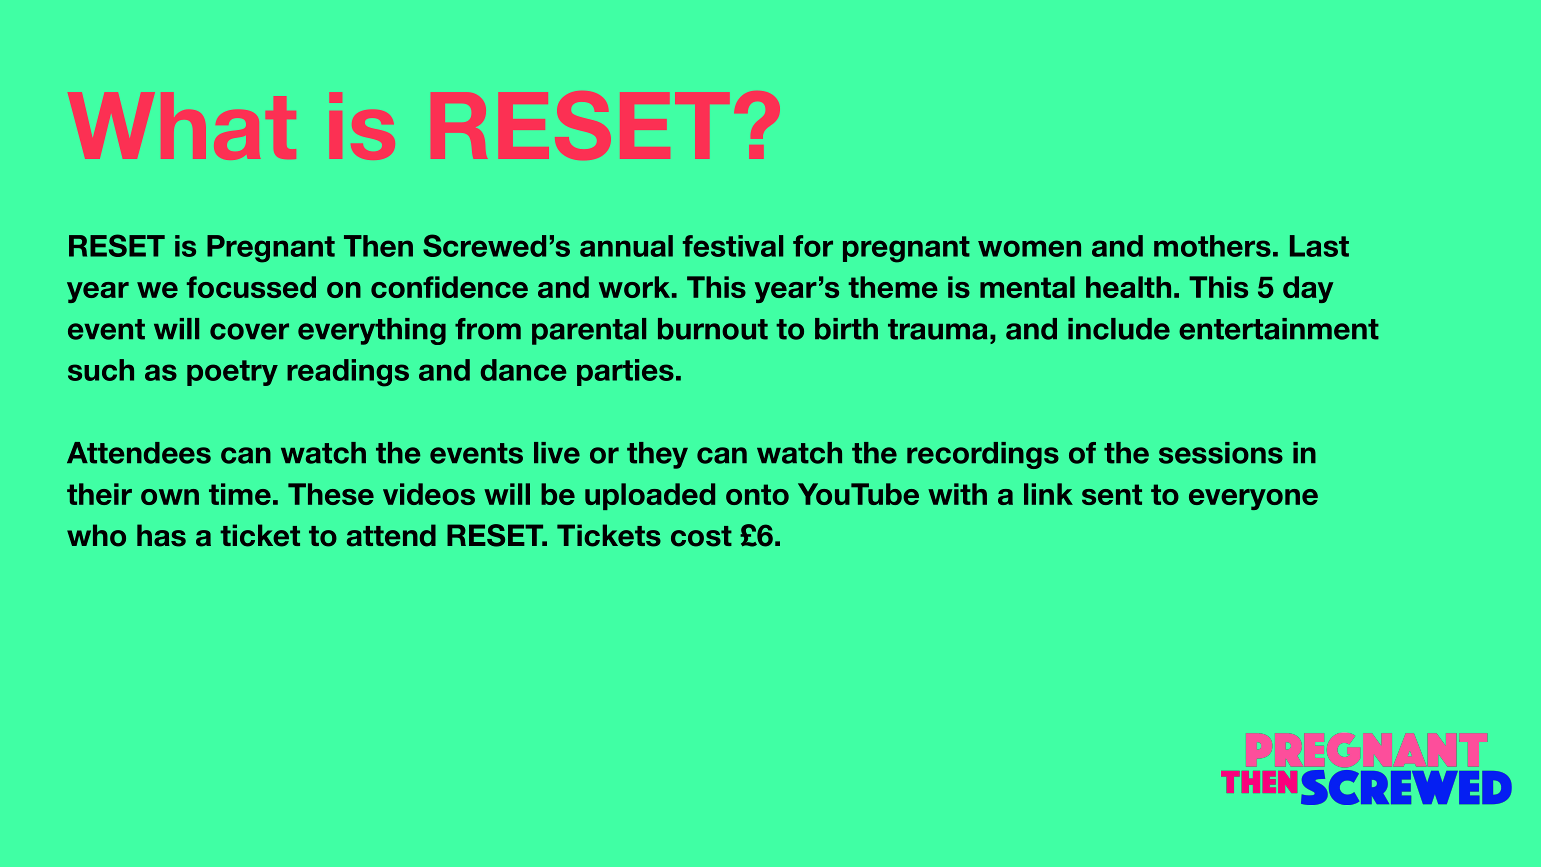  Describe the element at coordinates (657, 455) in the page. I see `they` at that location.
